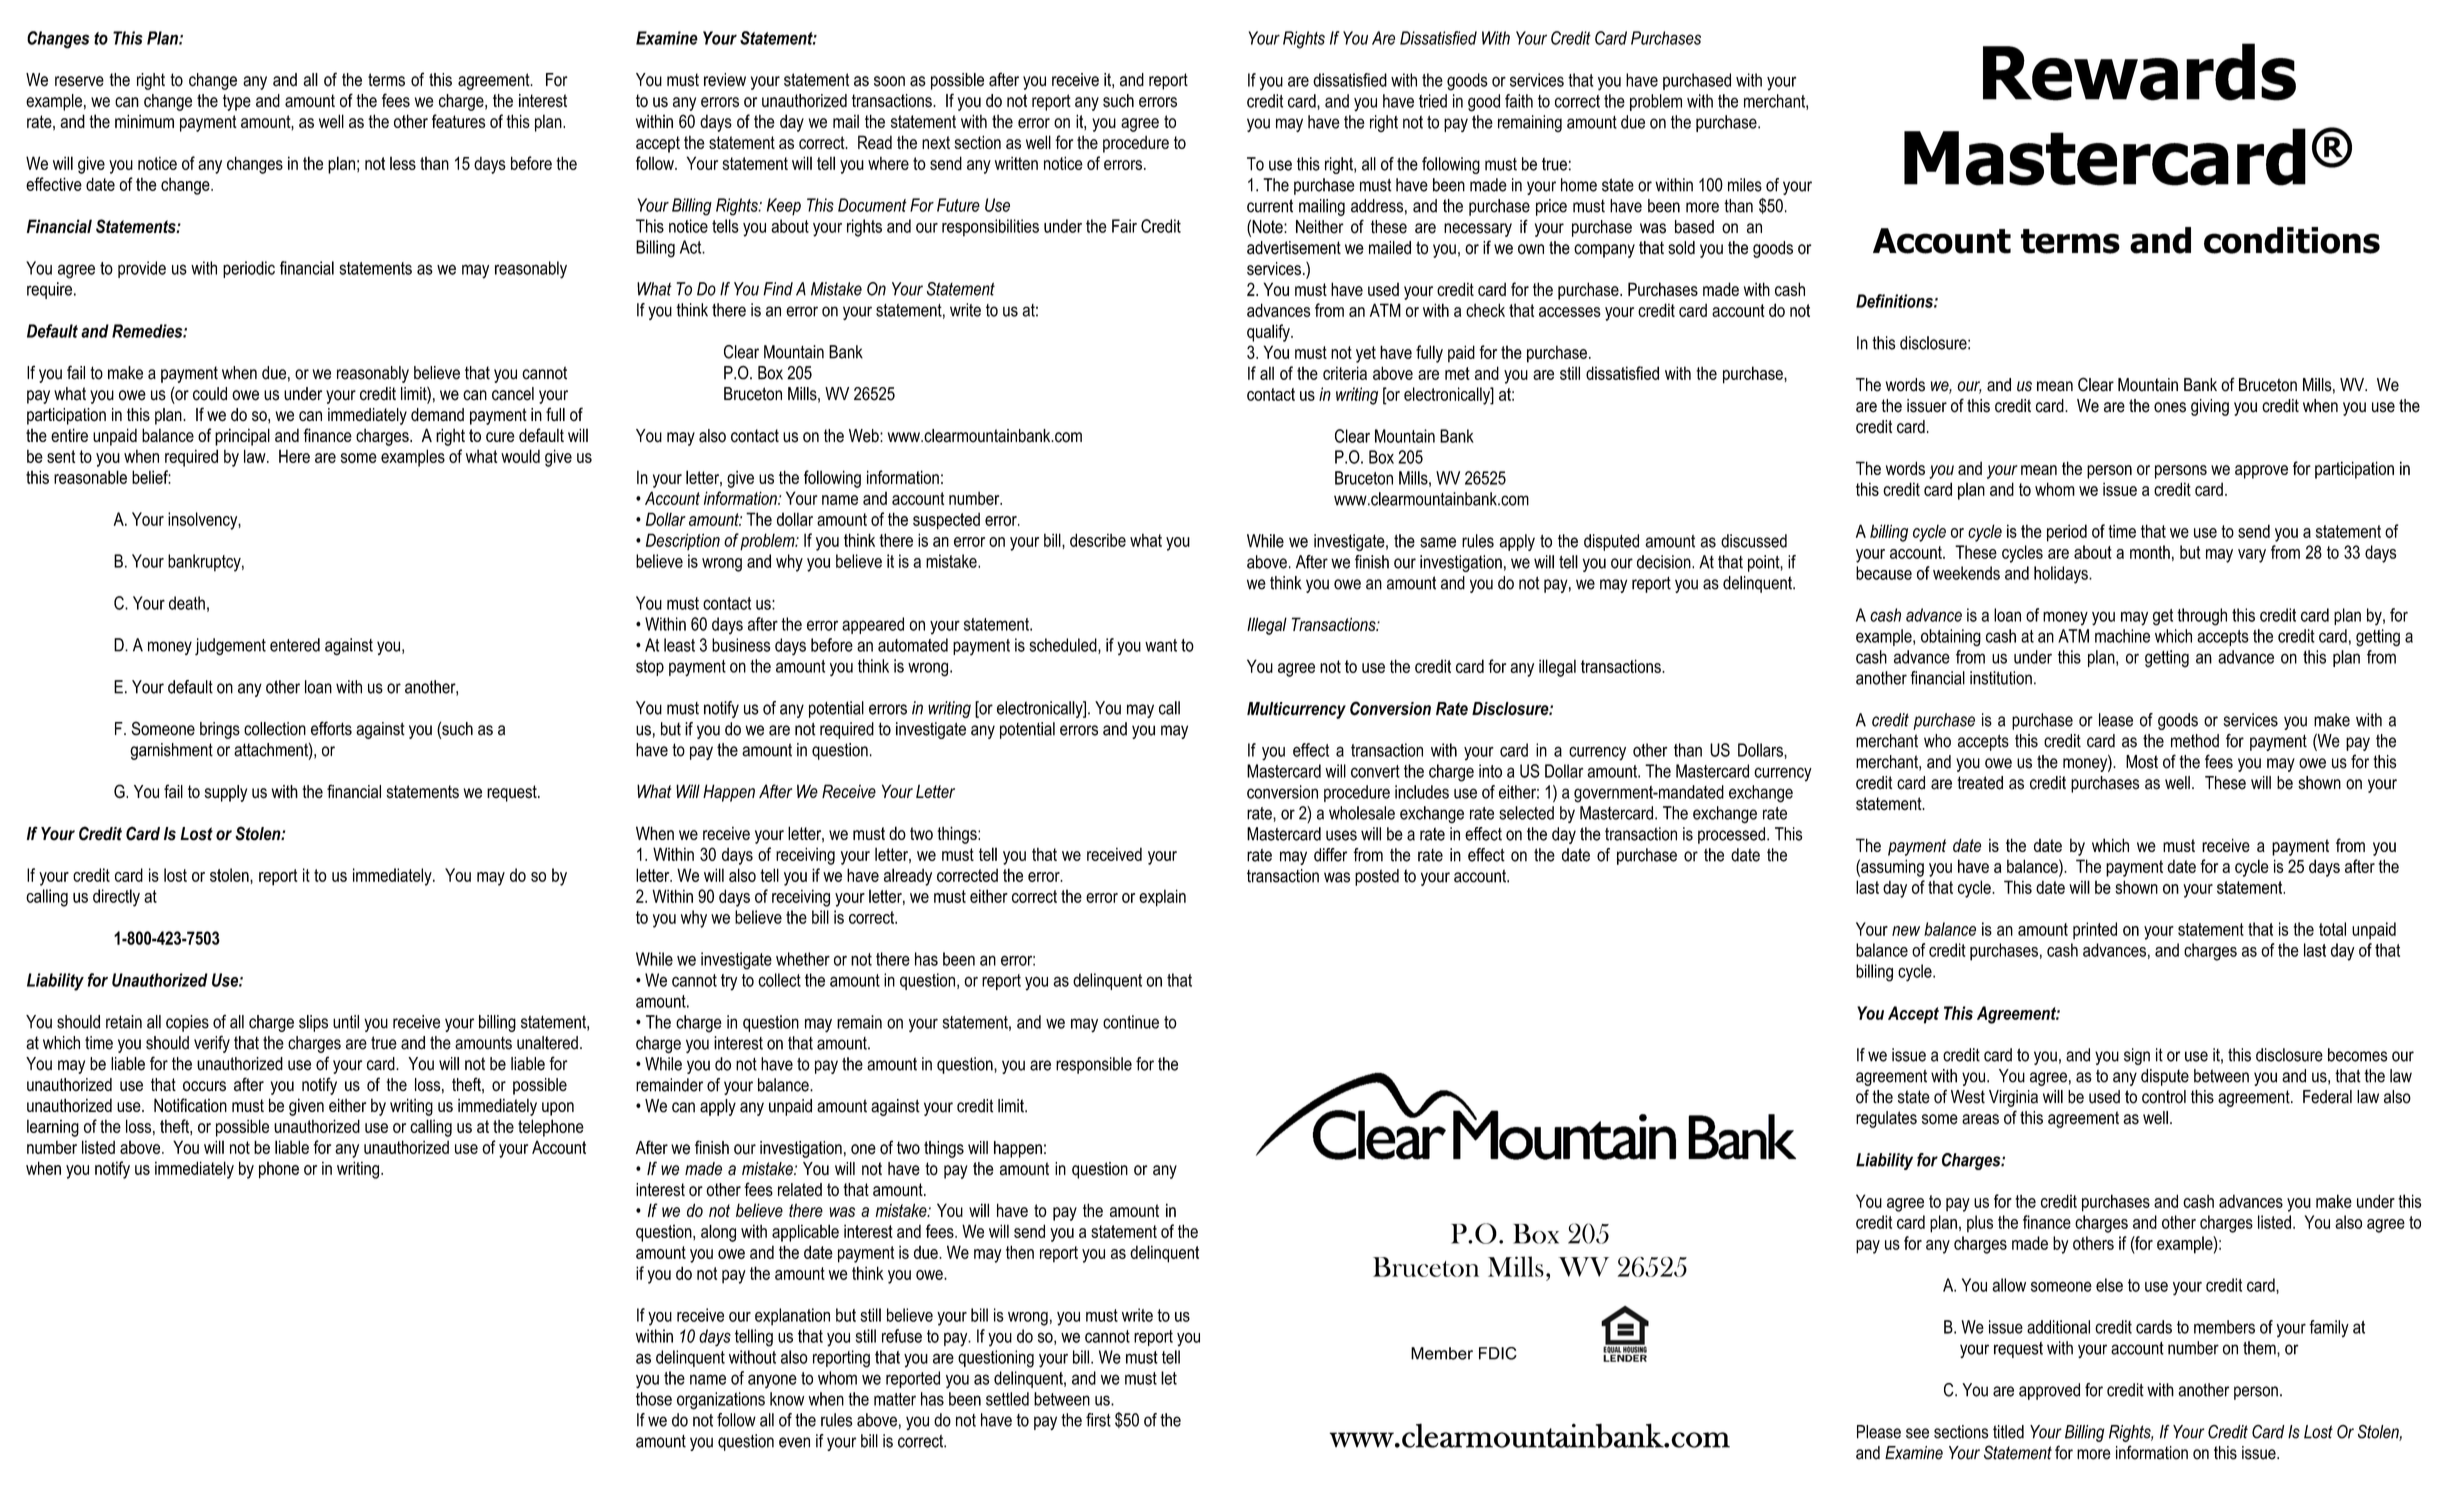 The height and width of the screenshot is (1487, 2448). I want to click on Most, so click(2142, 762).
